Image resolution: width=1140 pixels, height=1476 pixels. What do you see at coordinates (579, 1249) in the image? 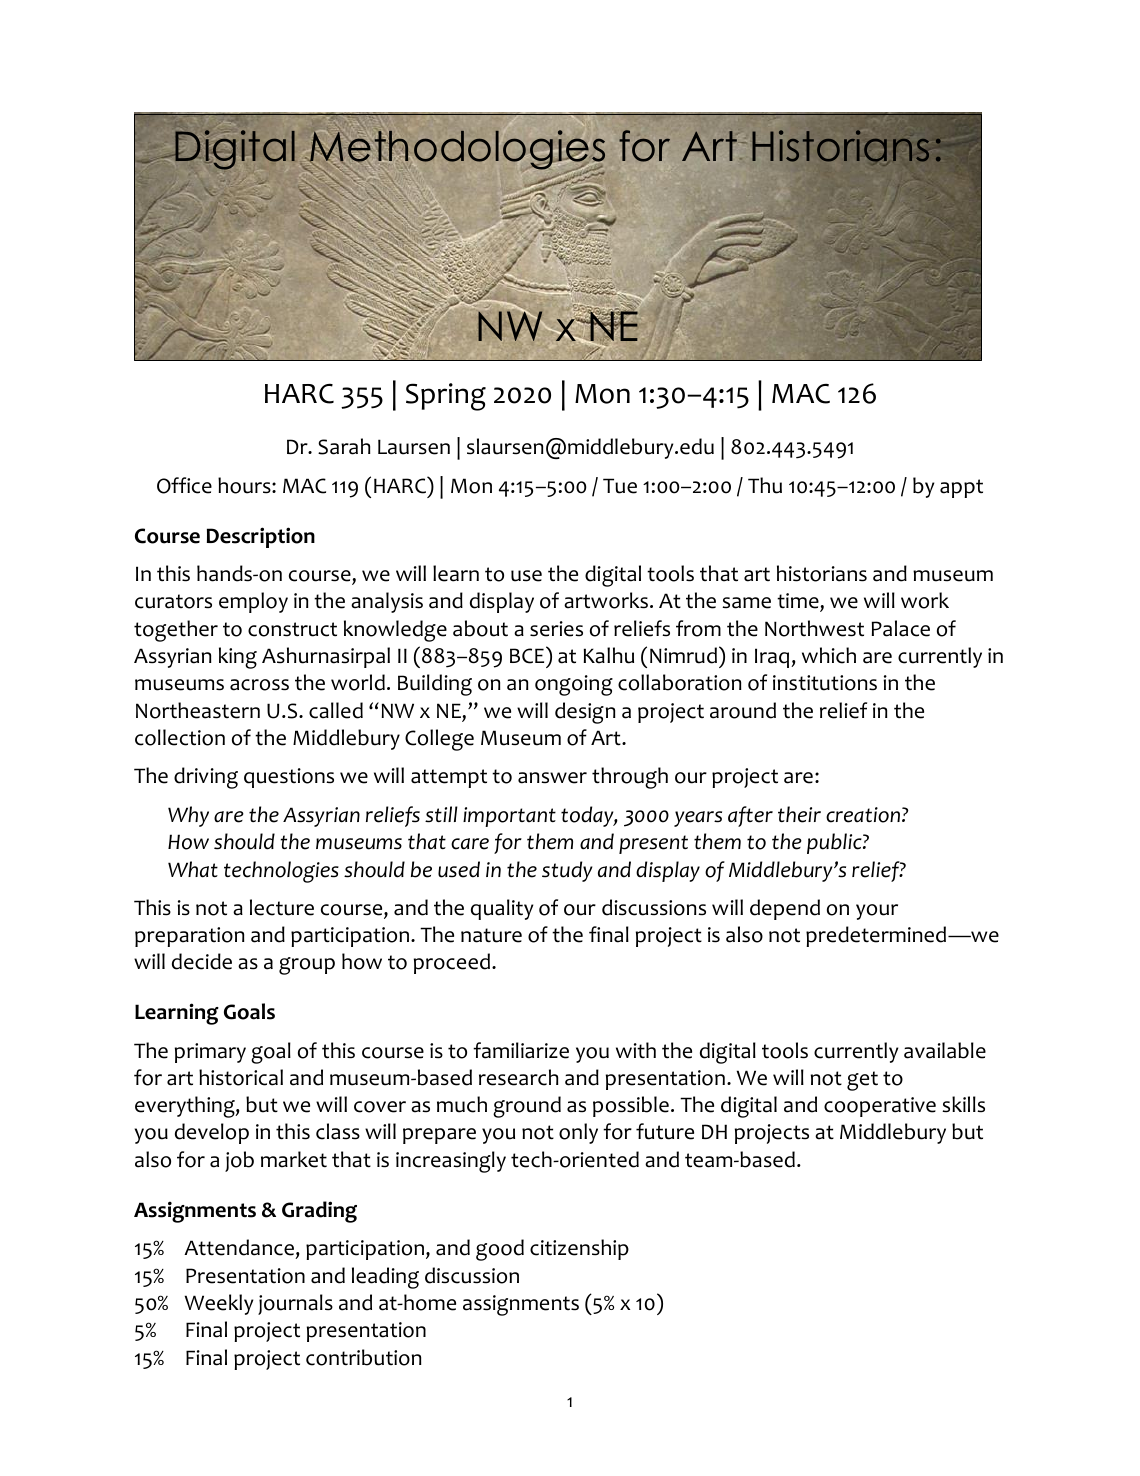
I see `citizenship` at bounding box center [579, 1249].
